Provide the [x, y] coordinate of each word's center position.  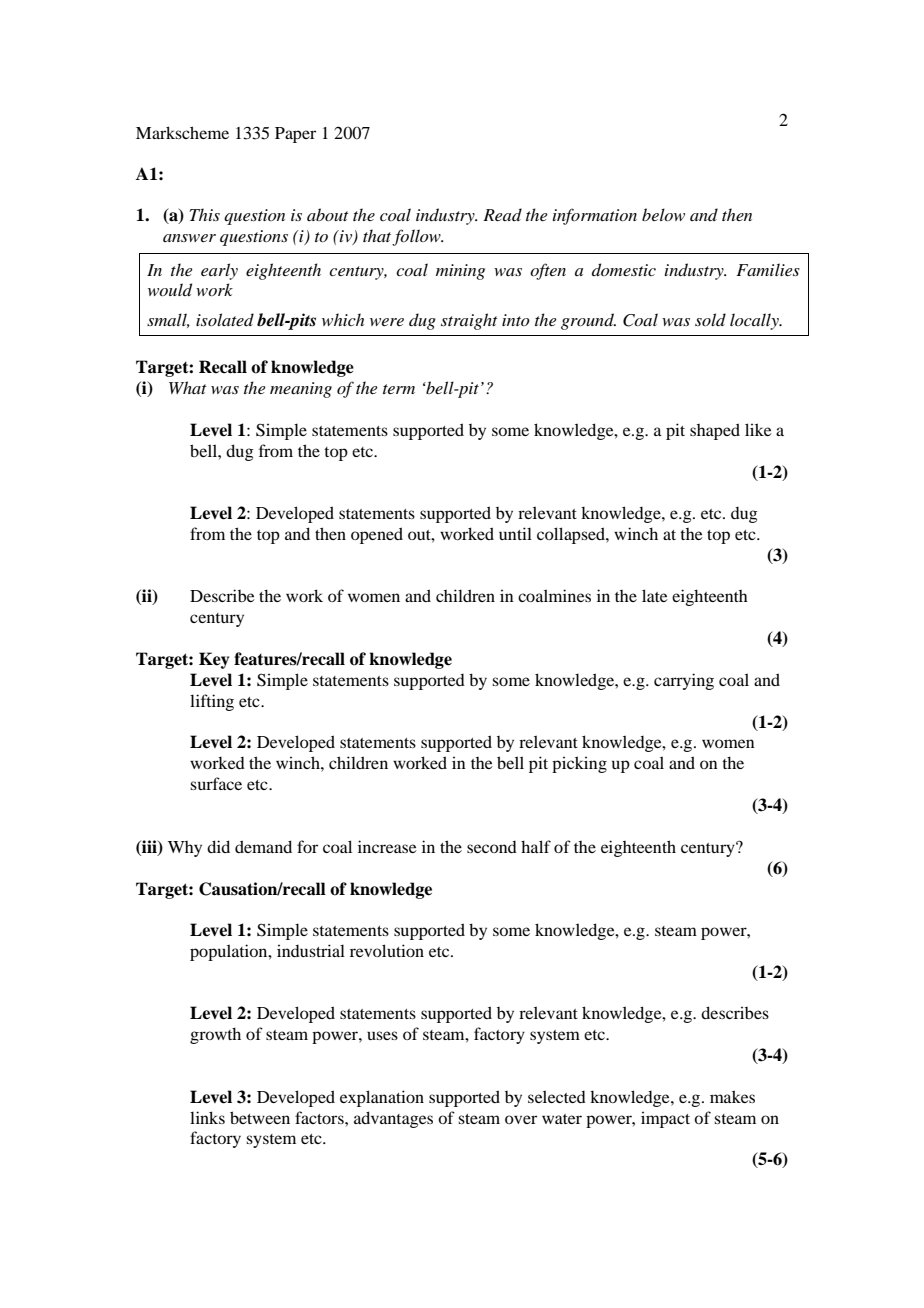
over [521, 1119]
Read [502, 214]
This [204, 214]
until [515, 533]
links [207, 1117]
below [663, 214]
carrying [684, 681]
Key [214, 660]
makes [732, 1096]
